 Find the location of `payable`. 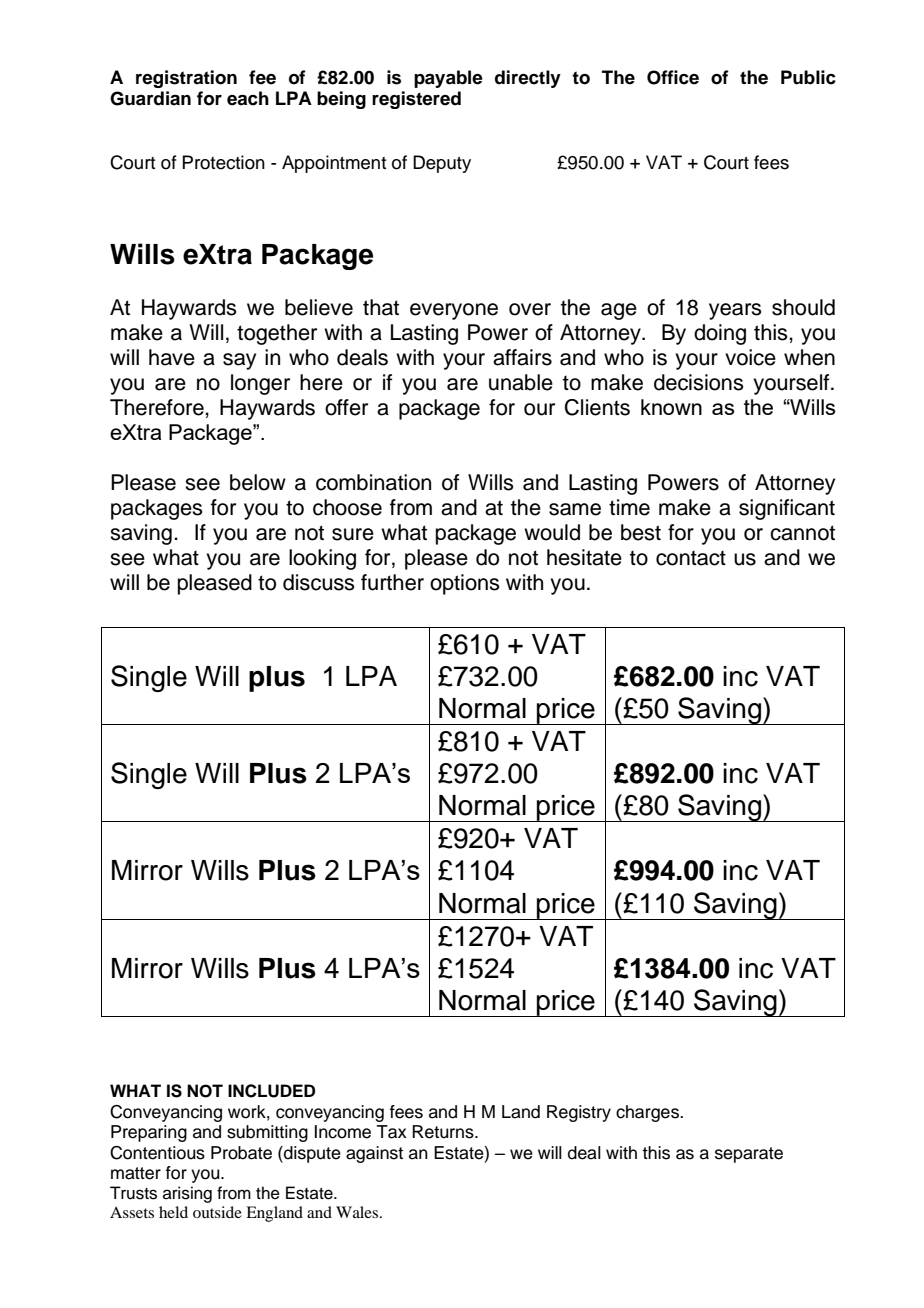

payable is located at coordinates (448, 79).
